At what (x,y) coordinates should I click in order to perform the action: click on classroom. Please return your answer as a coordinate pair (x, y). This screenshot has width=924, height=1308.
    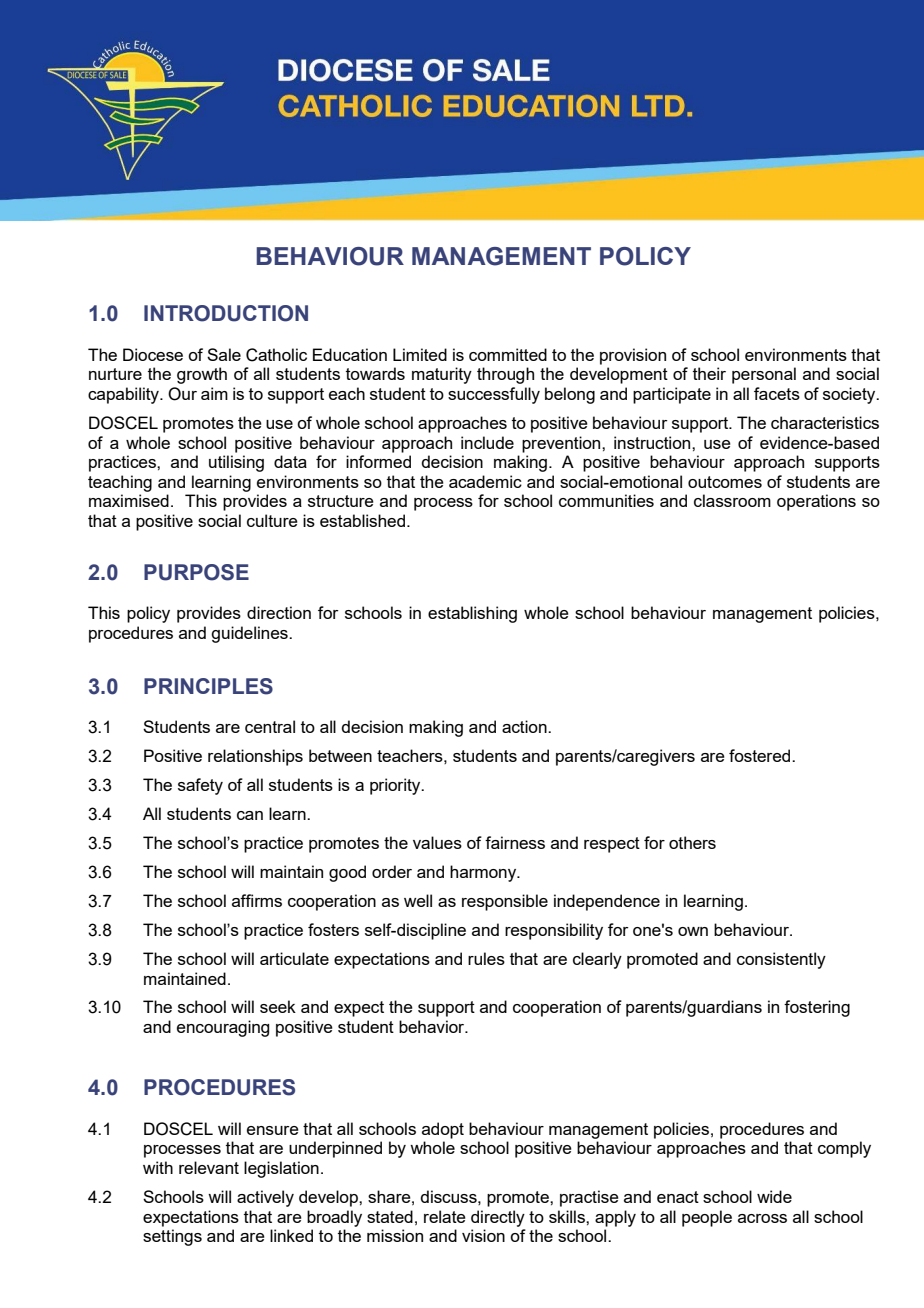
    Looking at the image, I should click on (732, 500).
